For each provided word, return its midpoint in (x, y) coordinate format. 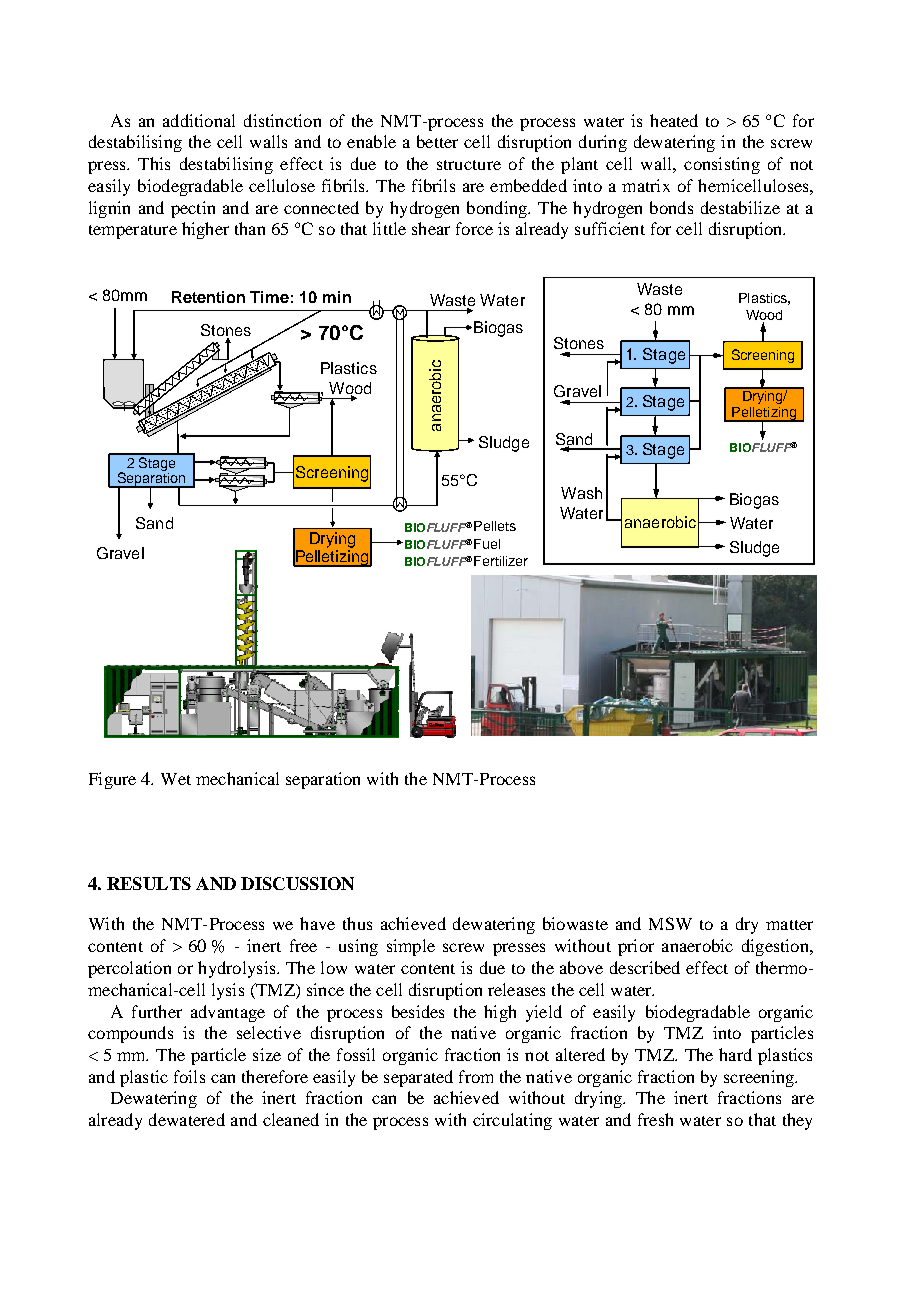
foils (189, 1076)
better (437, 141)
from (476, 1076)
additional (199, 120)
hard (735, 1054)
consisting (722, 165)
